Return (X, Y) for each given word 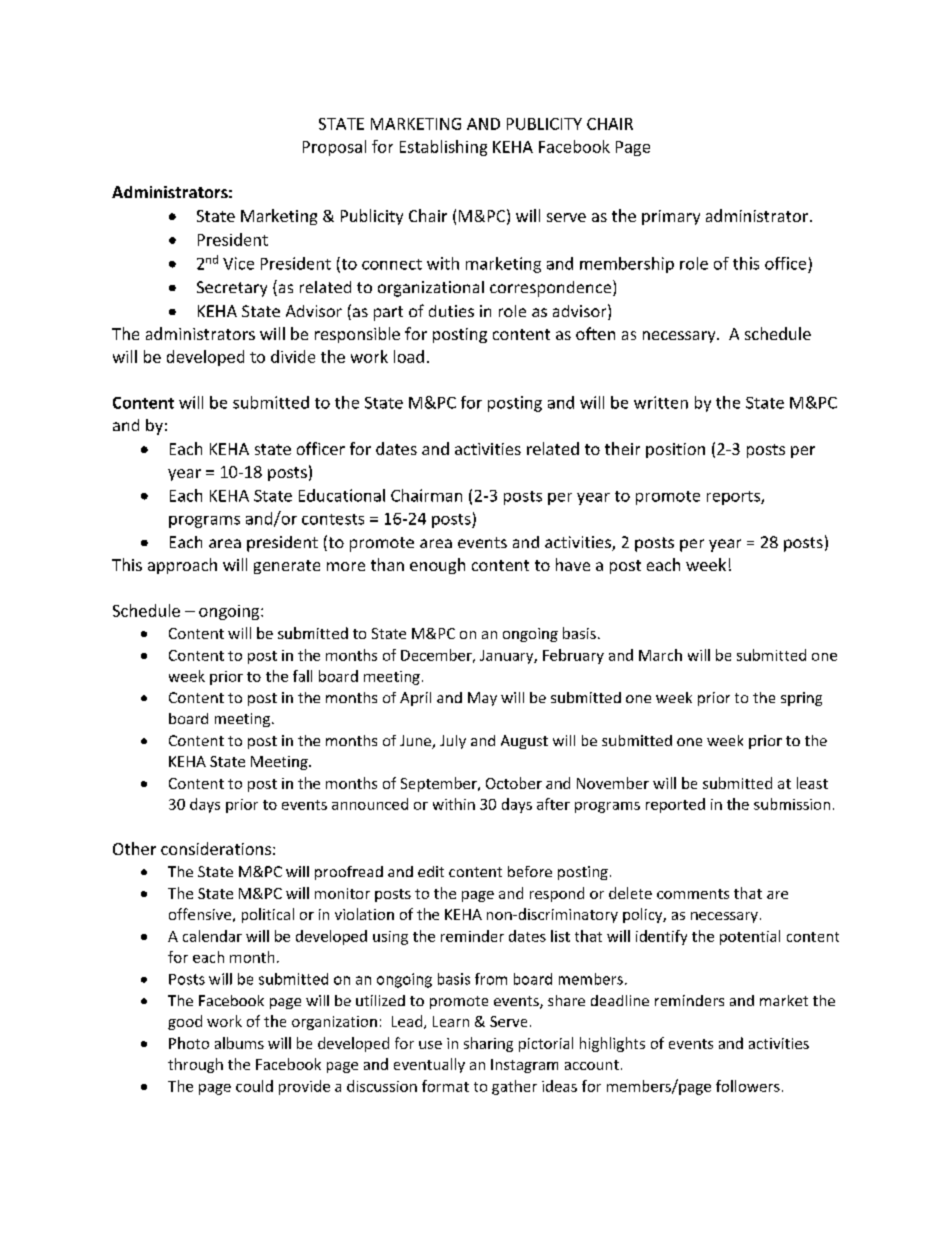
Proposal (334, 148)
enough (437, 566)
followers (748, 1086)
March (660, 655)
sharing (488, 1044)
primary (671, 217)
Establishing (443, 148)
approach (182, 566)
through (195, 1065)
